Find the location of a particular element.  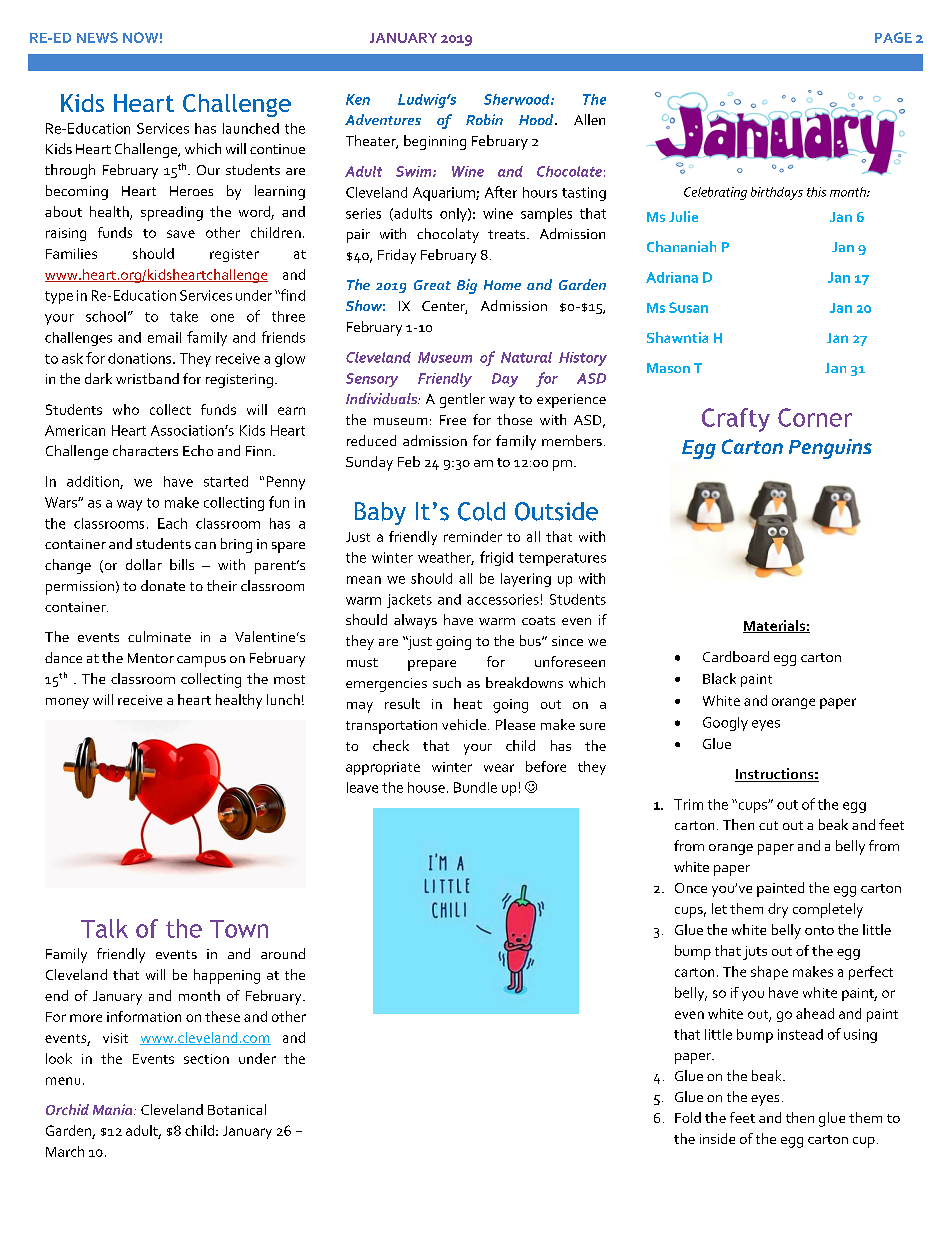

take is located at coordinates (184, 316).
